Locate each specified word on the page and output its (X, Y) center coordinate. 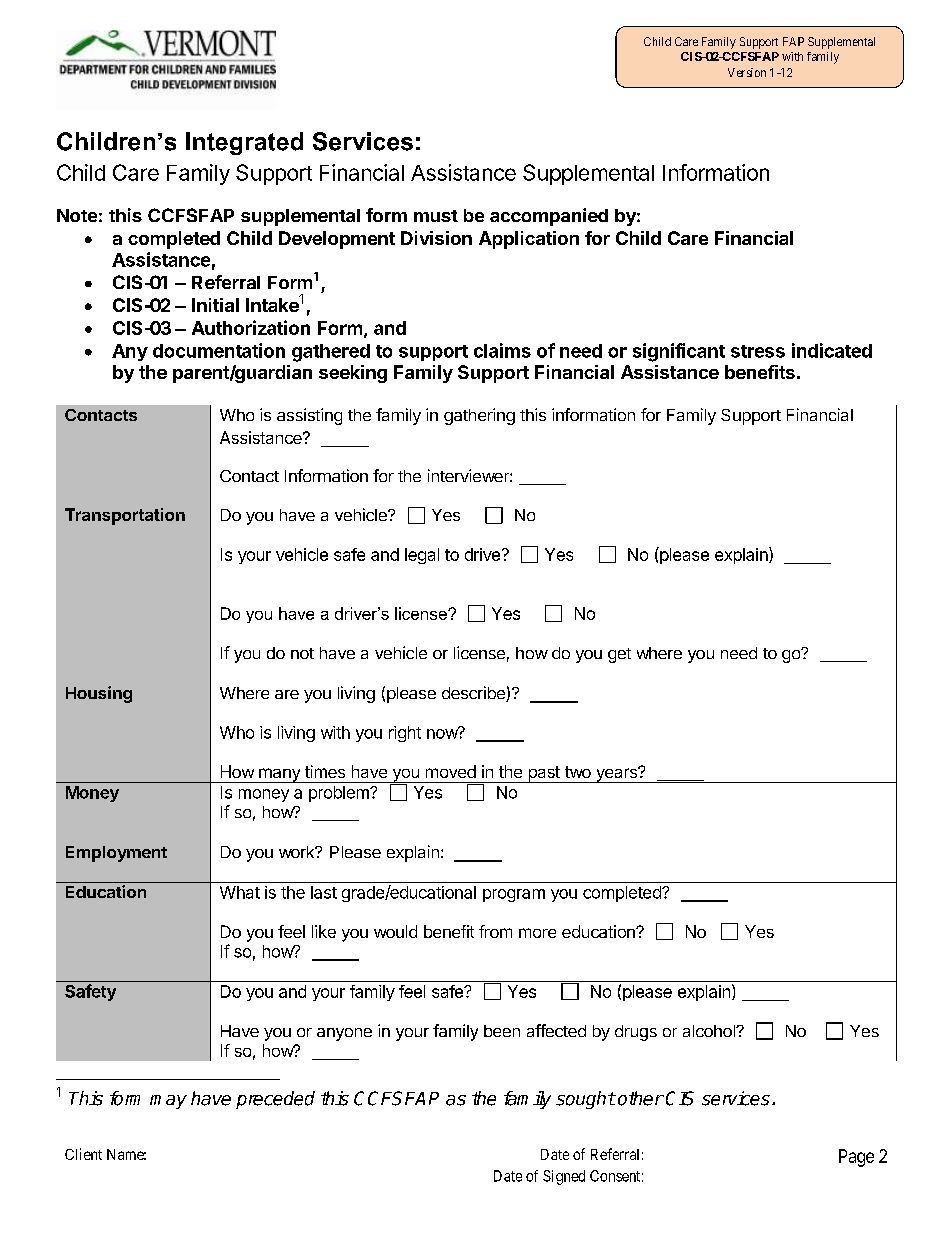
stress (758, 351)
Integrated (244, 143)
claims (502, 350)
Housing (99, 694)
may (168, 1102)
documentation (219, 350)
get (619, 655)
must (436, 216)
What (240, 892)
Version (747, 72)
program (514, 895)
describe (474, 694)
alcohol (710, 1031)
